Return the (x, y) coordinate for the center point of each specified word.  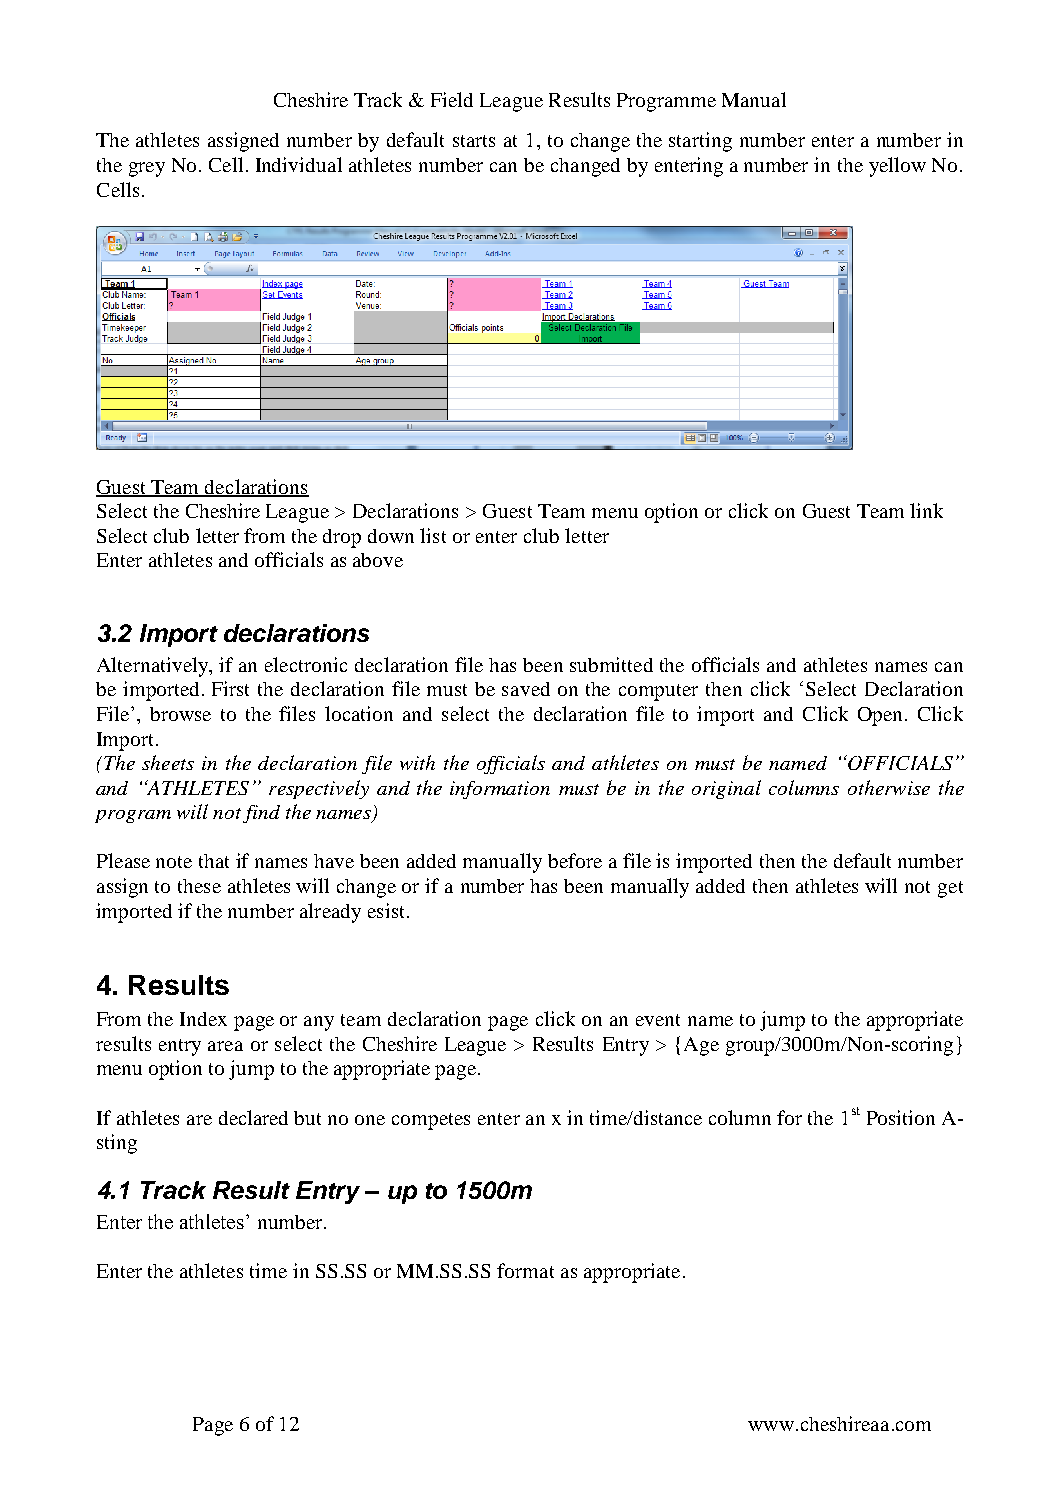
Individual (299, 164)
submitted (611, 664)
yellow (897, 167)
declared (253, 1117)
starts (474, 141)
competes (431, 1121)
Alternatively (154, 667)
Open (882, 716)
